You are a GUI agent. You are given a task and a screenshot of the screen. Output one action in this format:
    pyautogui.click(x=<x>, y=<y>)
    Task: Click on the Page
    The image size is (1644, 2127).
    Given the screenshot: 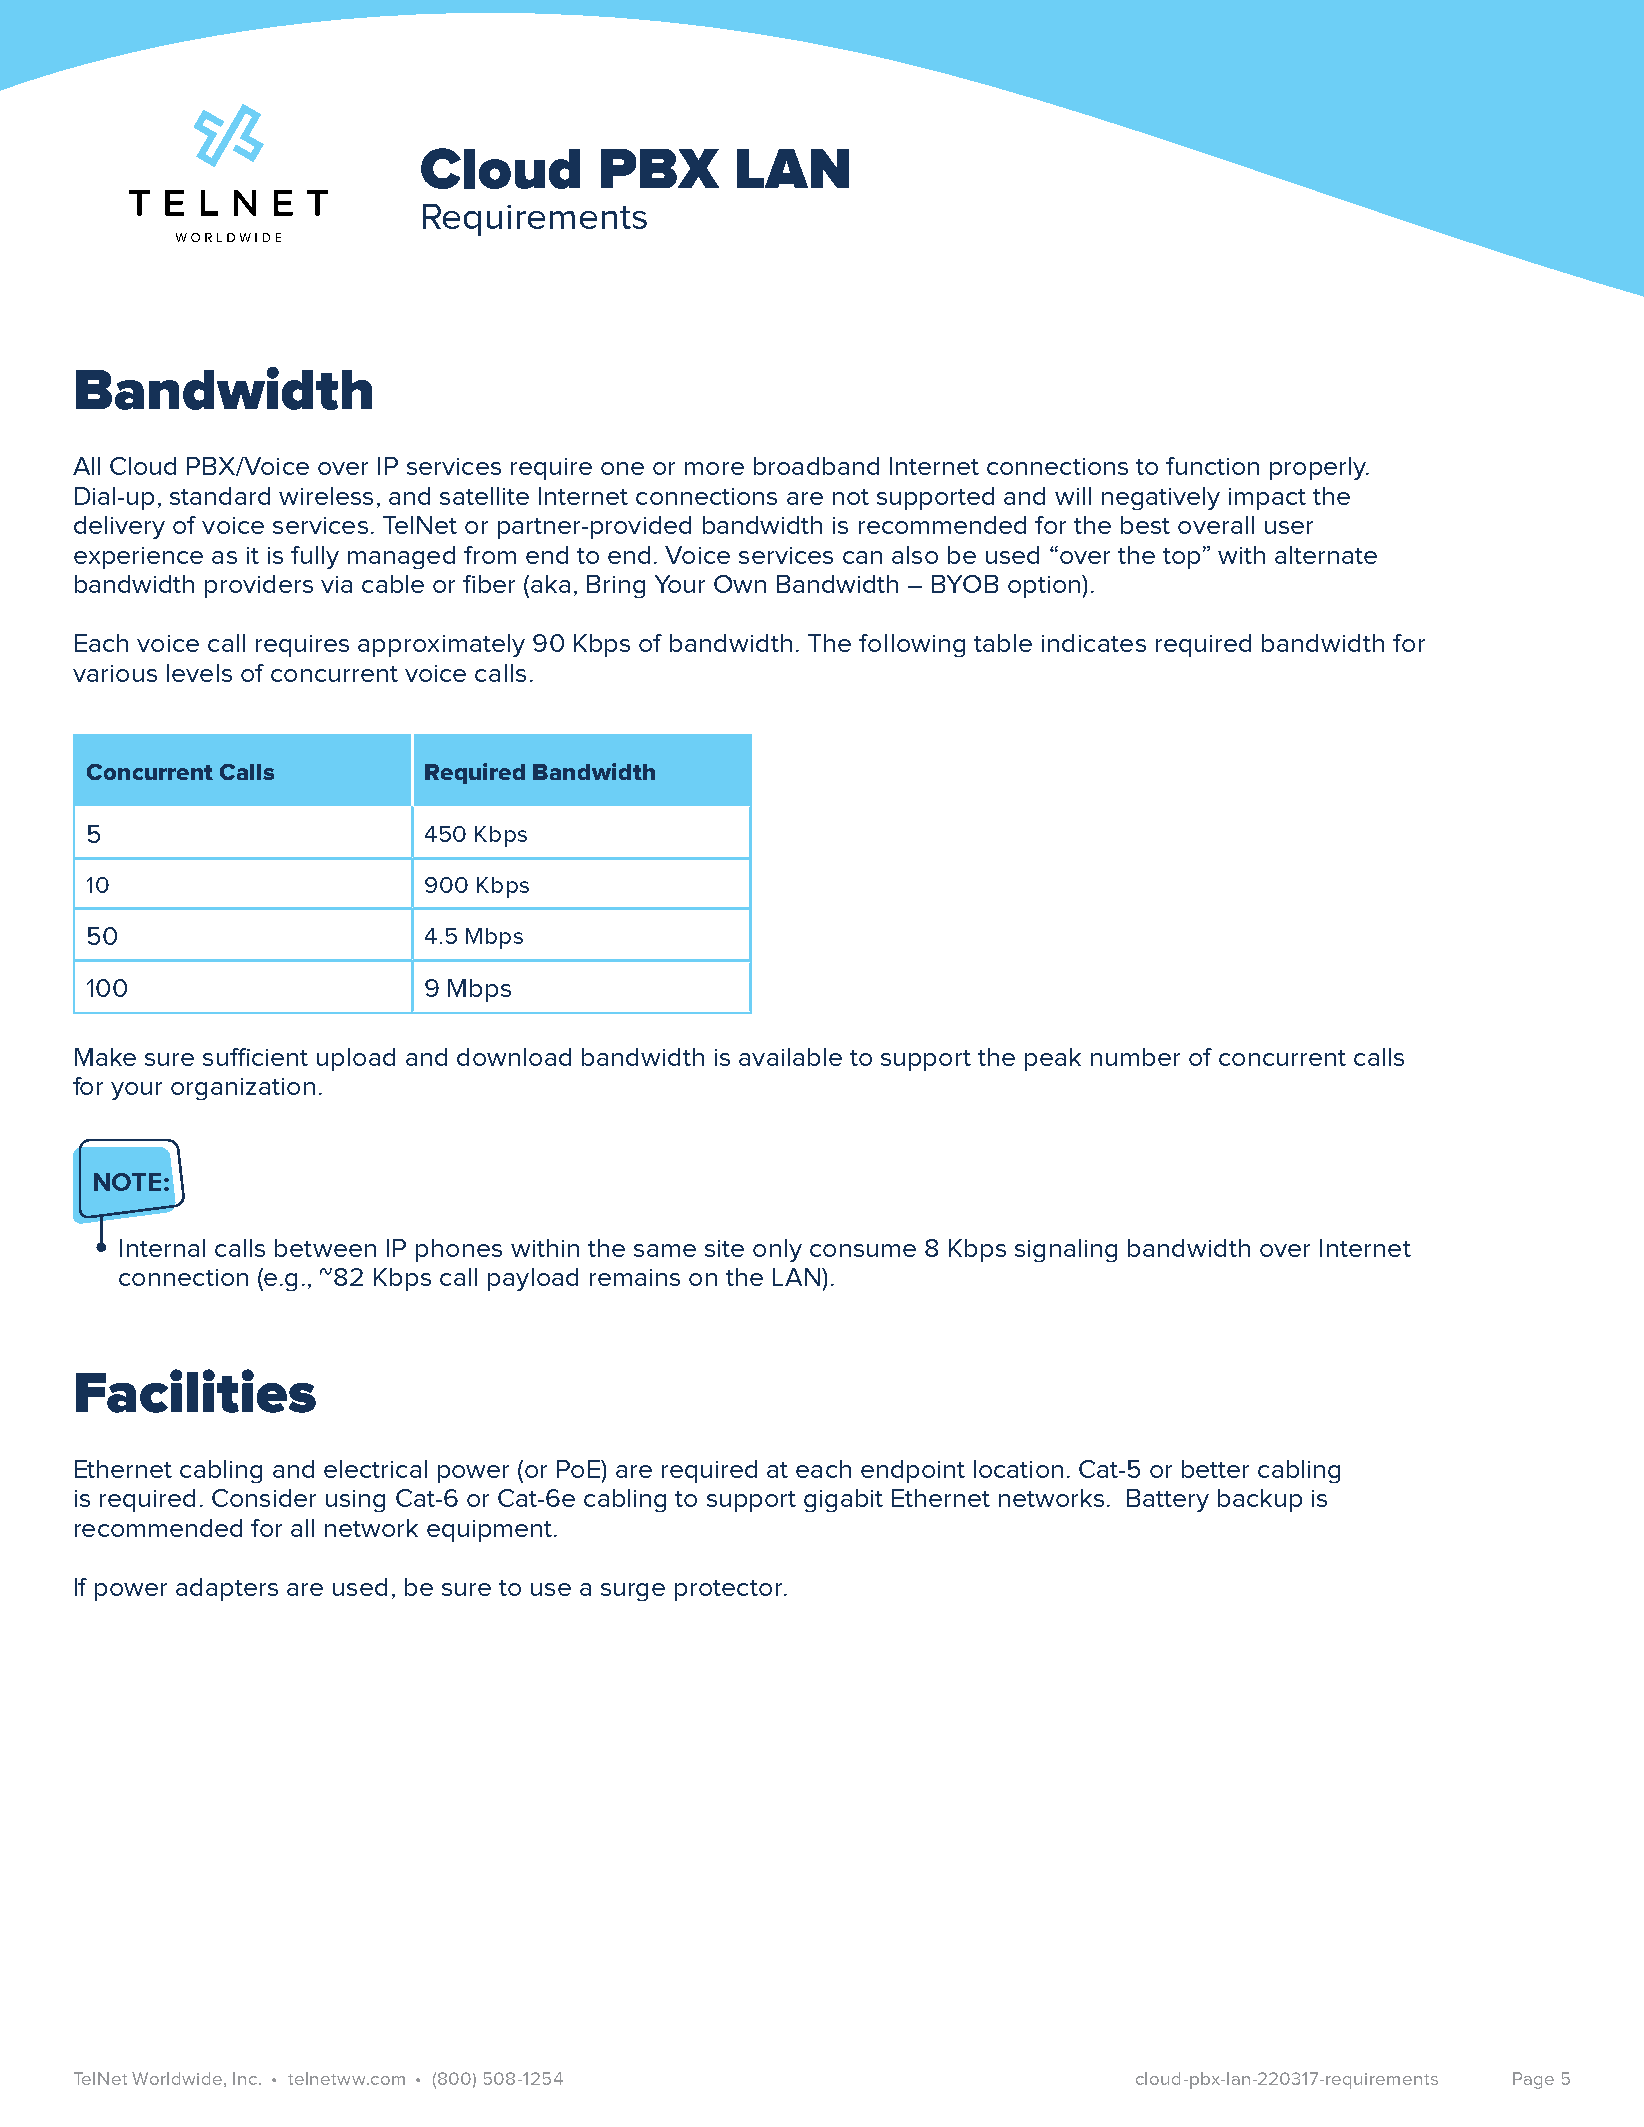 What is the action you would take?
    pyautogui.click(x=1533, y=2080)
